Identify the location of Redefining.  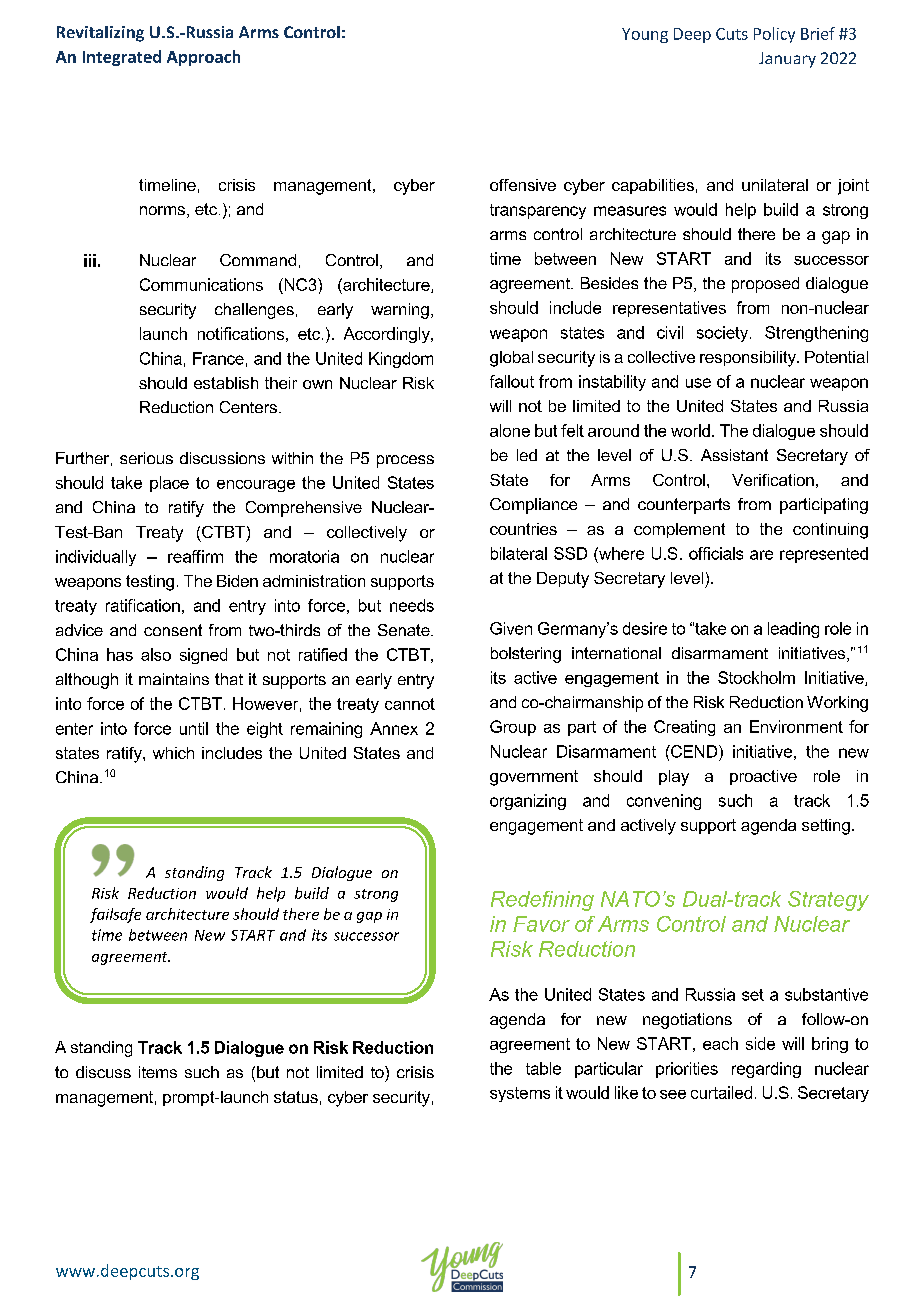
(542, 901).
